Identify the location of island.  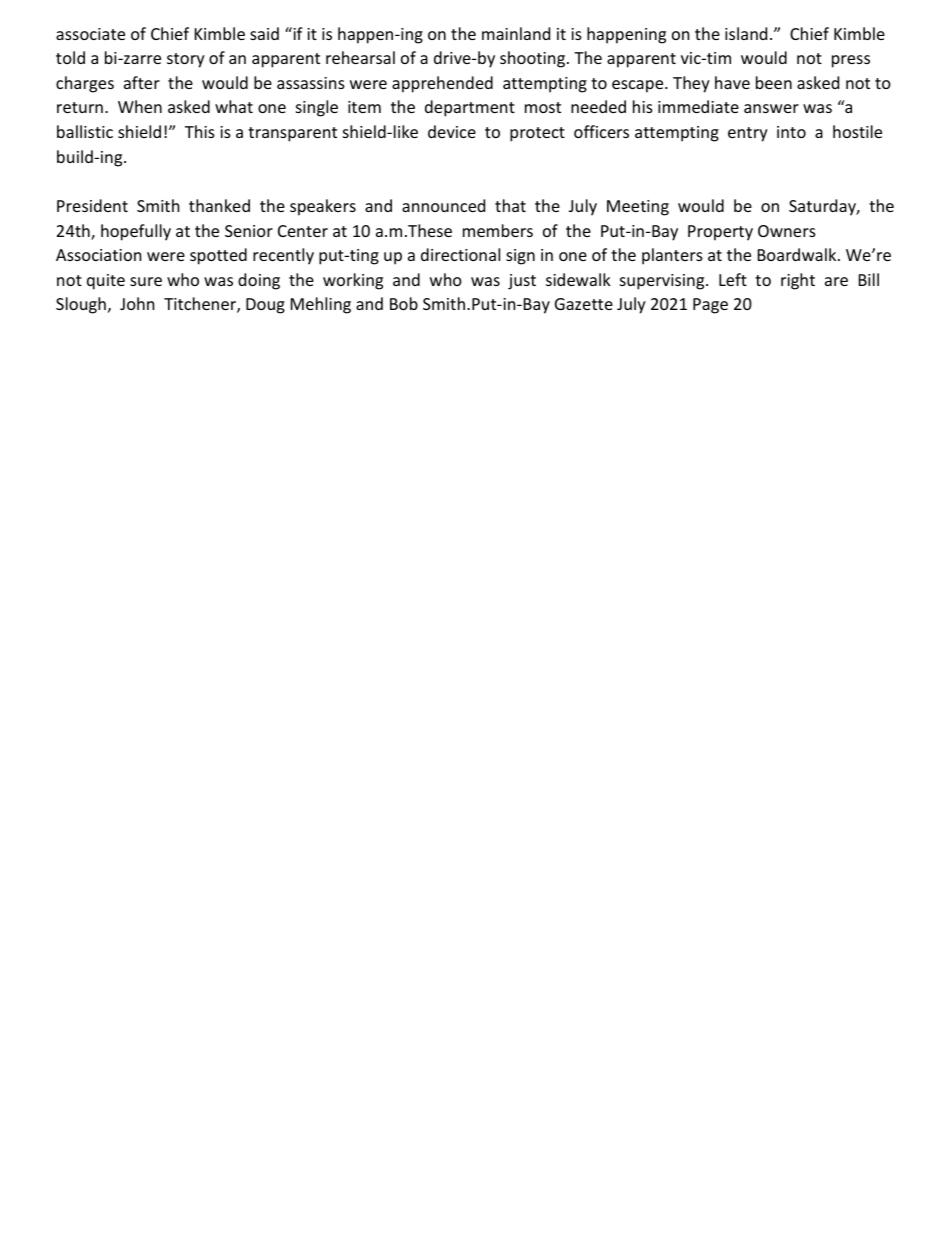
(746, 33).
